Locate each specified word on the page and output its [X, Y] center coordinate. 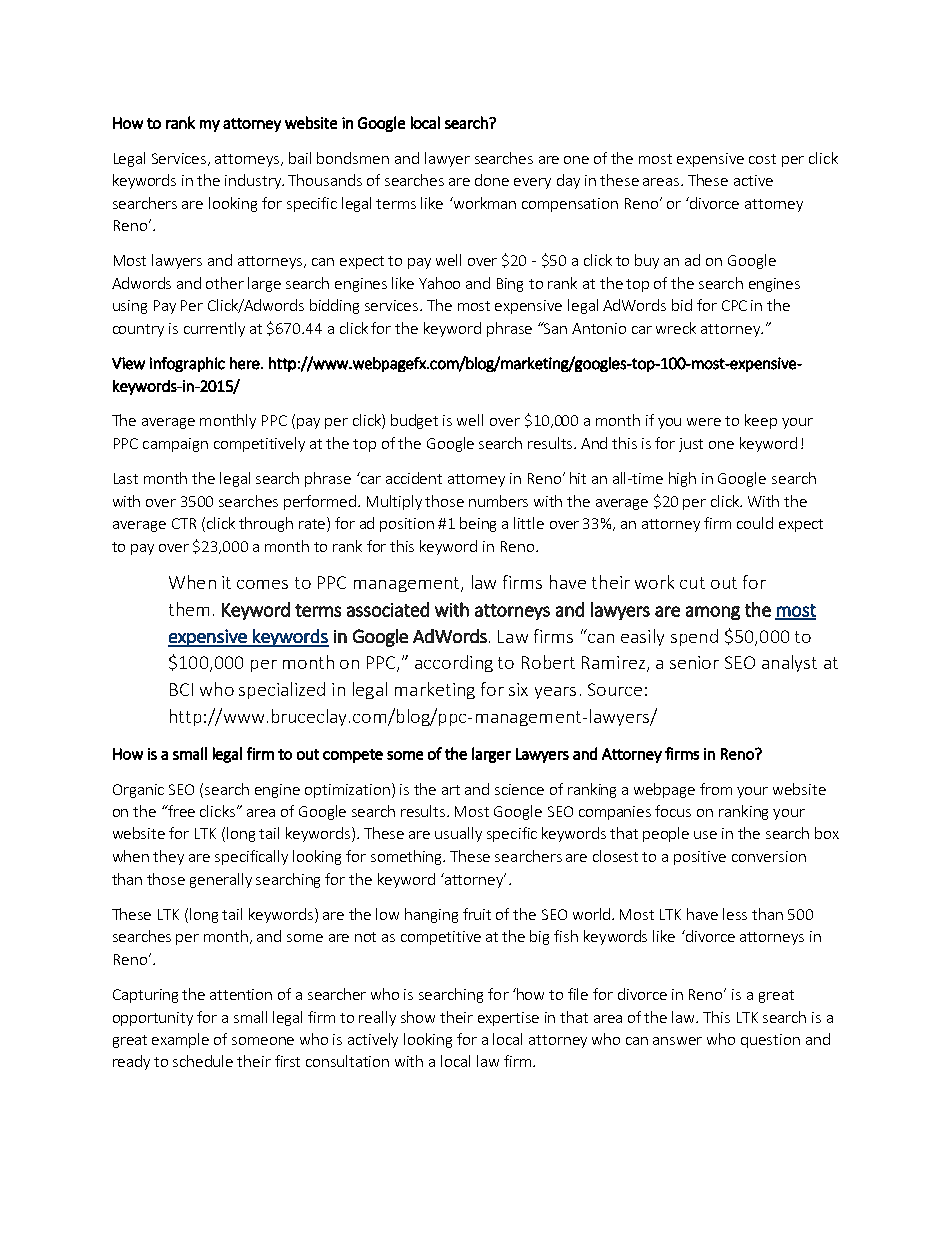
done [492, 180]
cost [762, 159]
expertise [508, 1019]
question [770, 1041]
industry [254, 181]
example [180, 1040]
